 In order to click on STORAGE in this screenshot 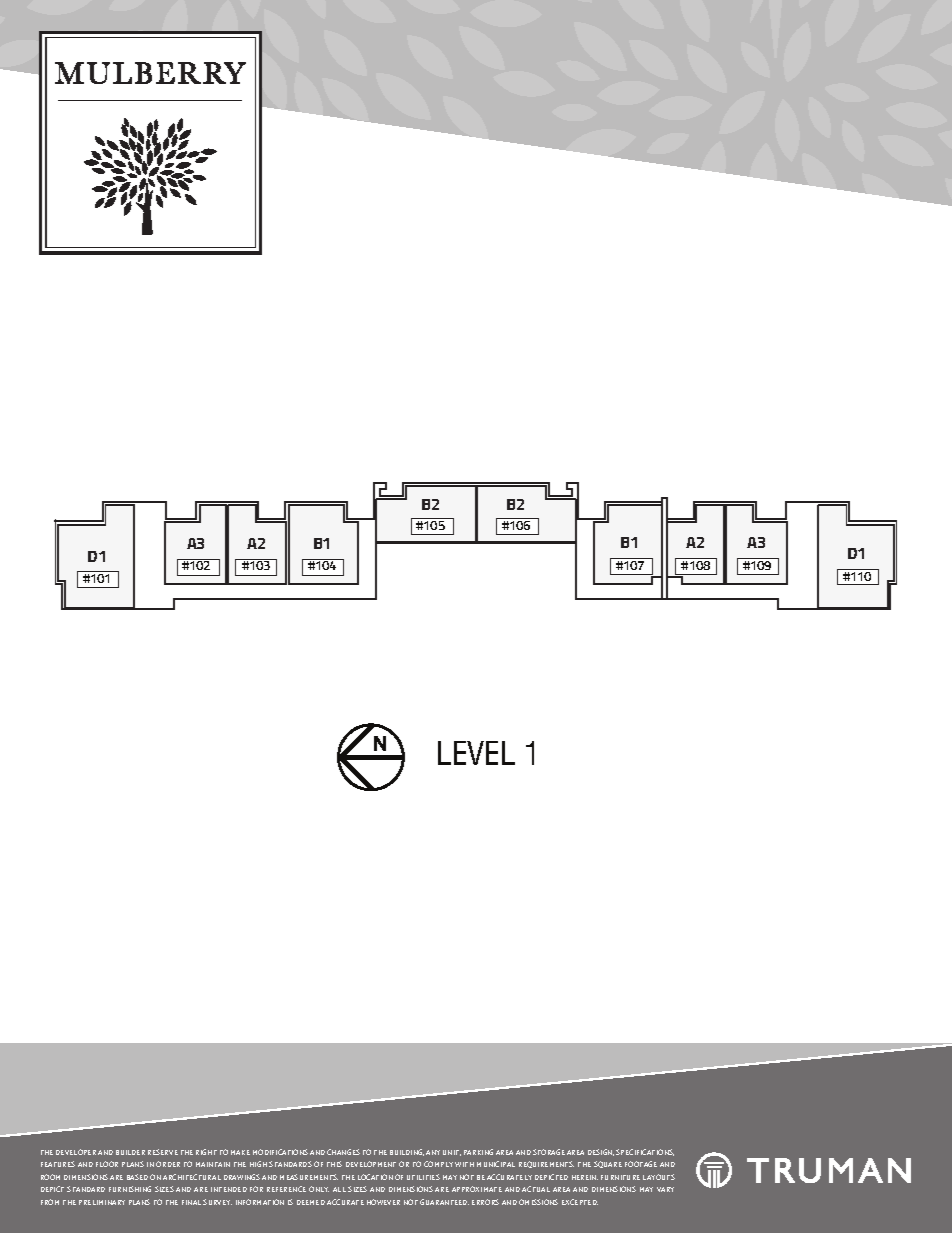, I will do `click(549, 1152)`.
